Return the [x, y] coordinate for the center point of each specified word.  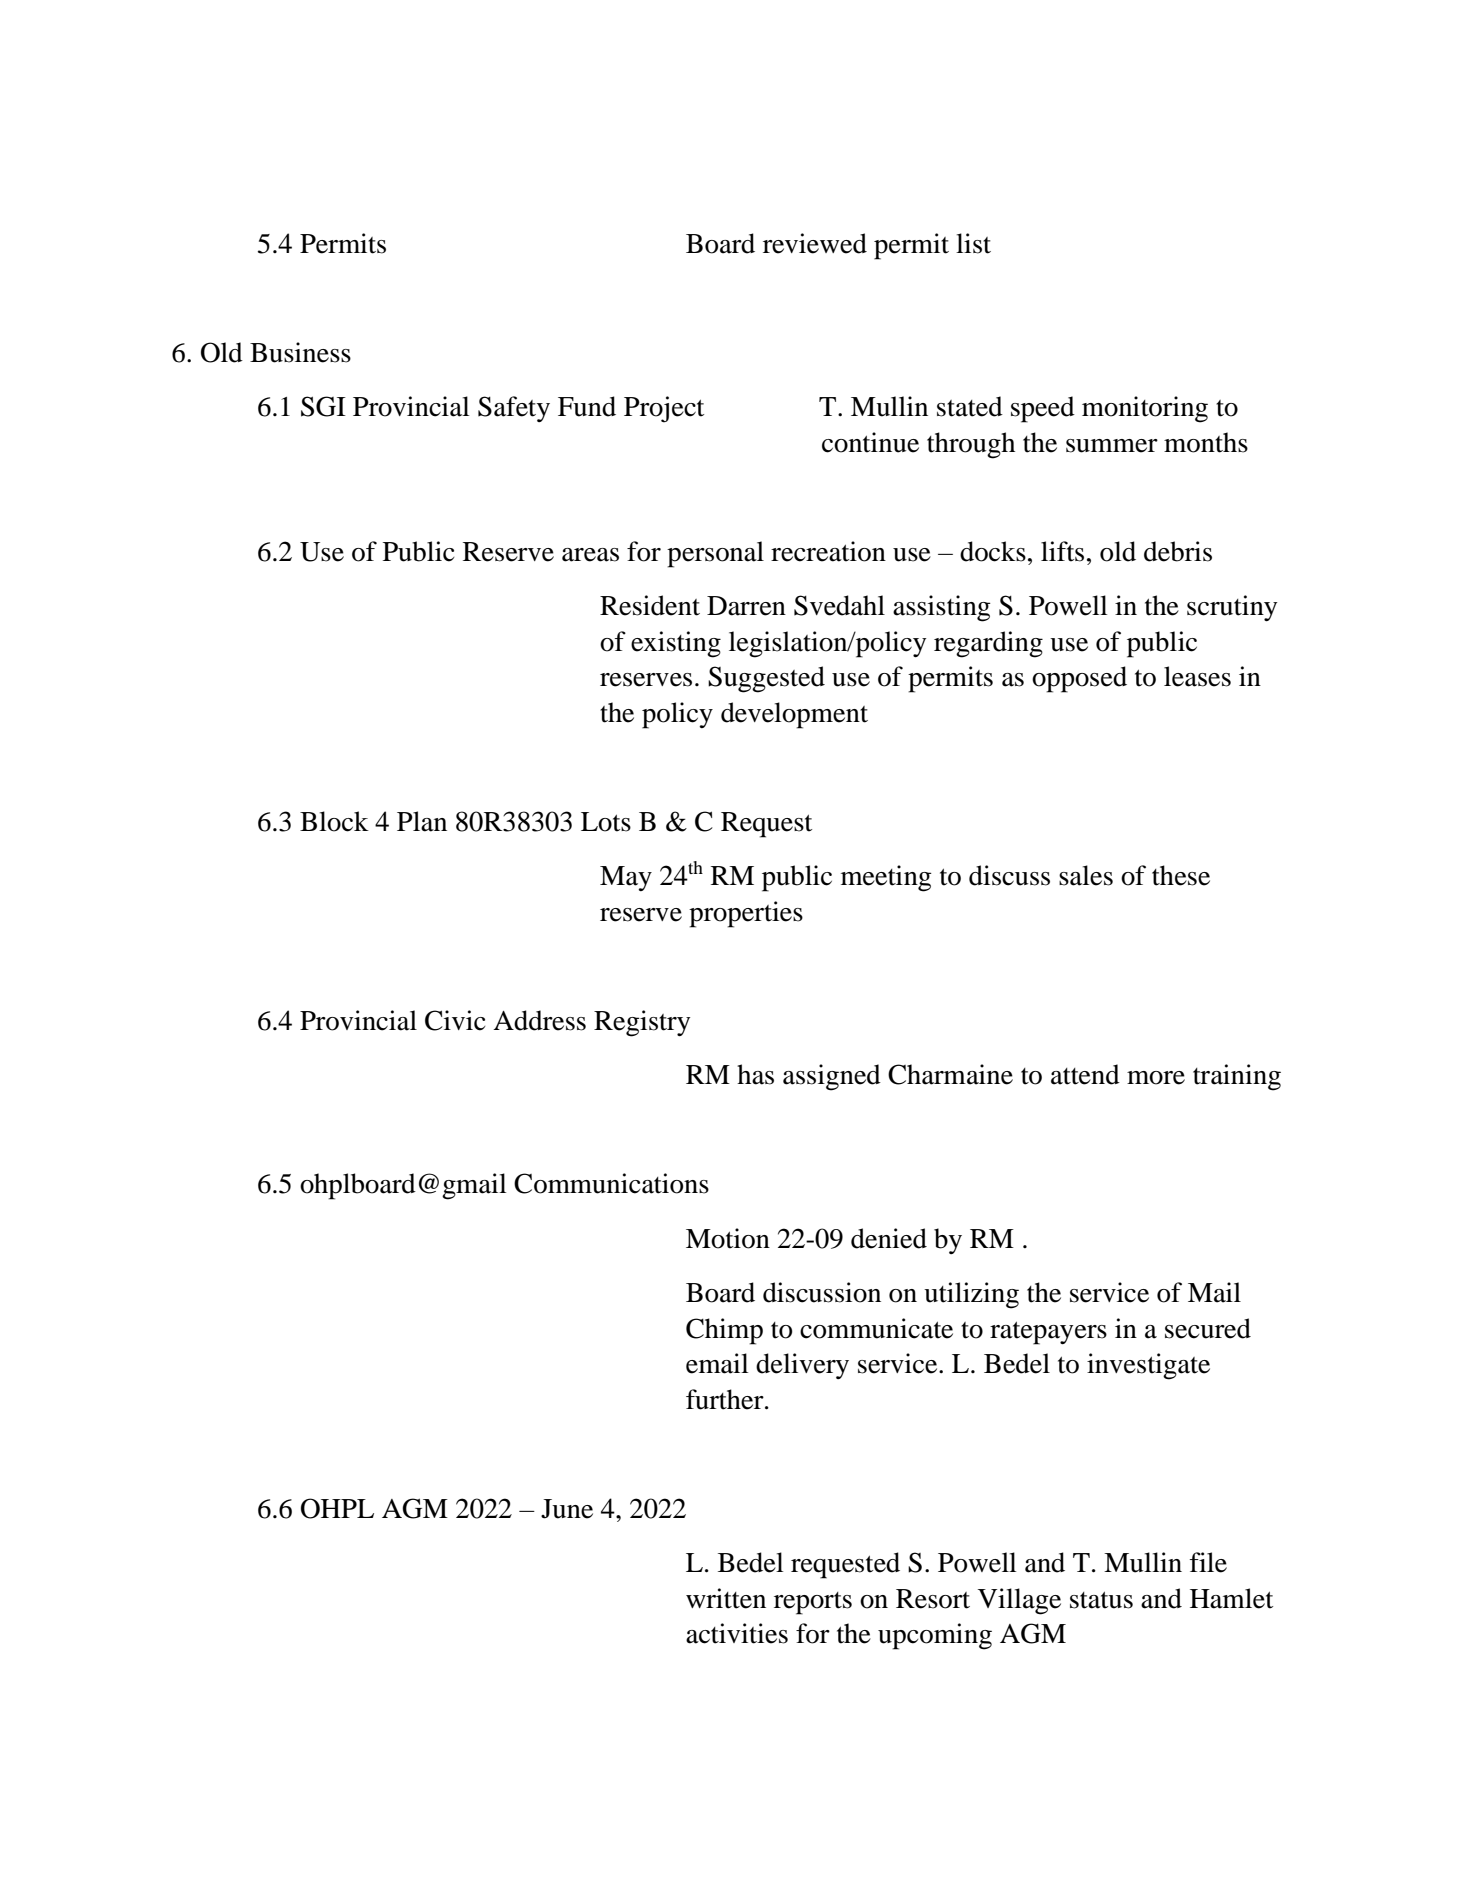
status [1101, 1600]
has [755, 1074]
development [794, 715]
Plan [422, 821]
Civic [455, 1020]
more [1156, 1078]
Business [300, 352]
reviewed [815, 243]
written [726, 1598]
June [567, 1509]
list [973, 243]
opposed [1079, 679]
